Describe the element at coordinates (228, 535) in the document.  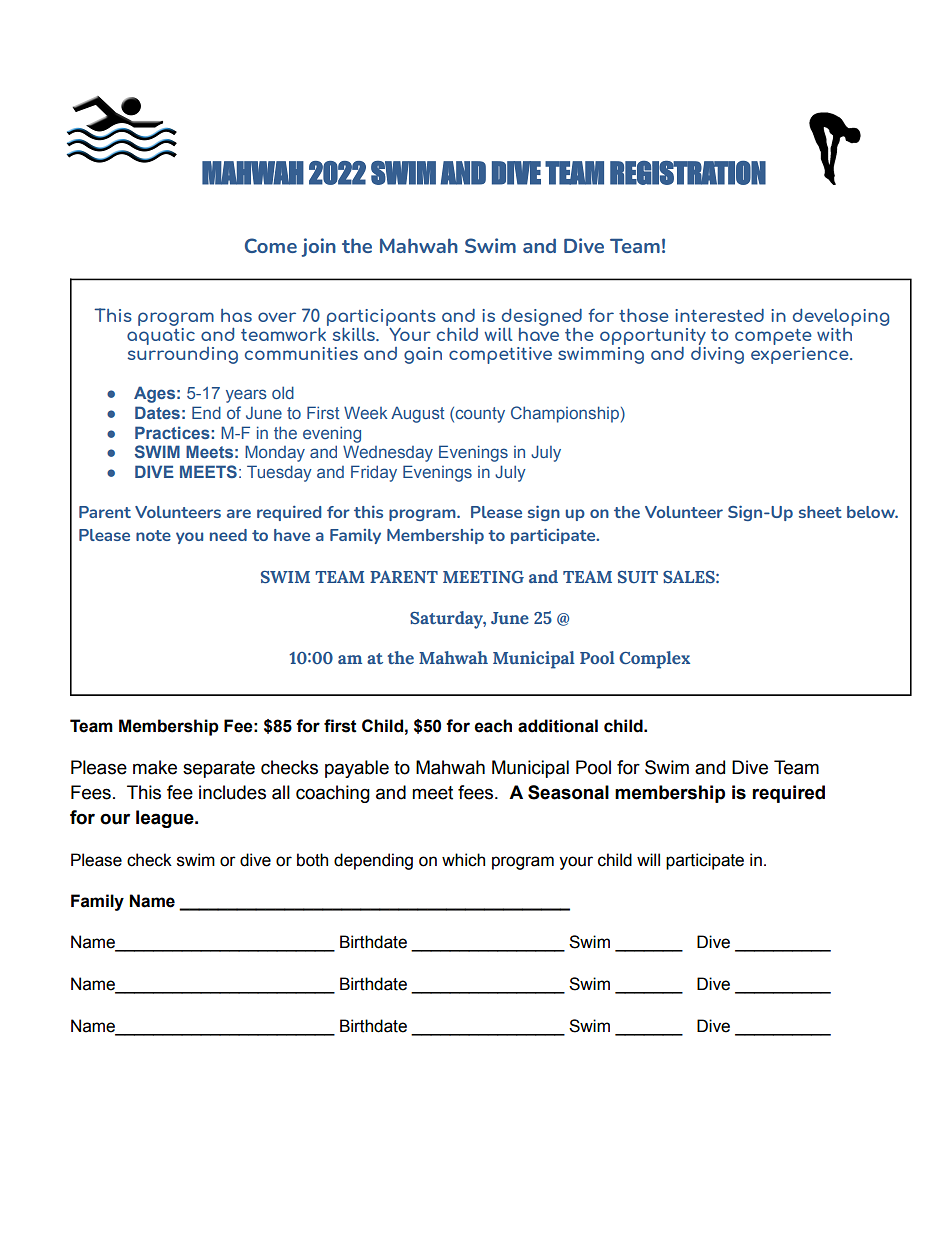
I see `need` at that location.
